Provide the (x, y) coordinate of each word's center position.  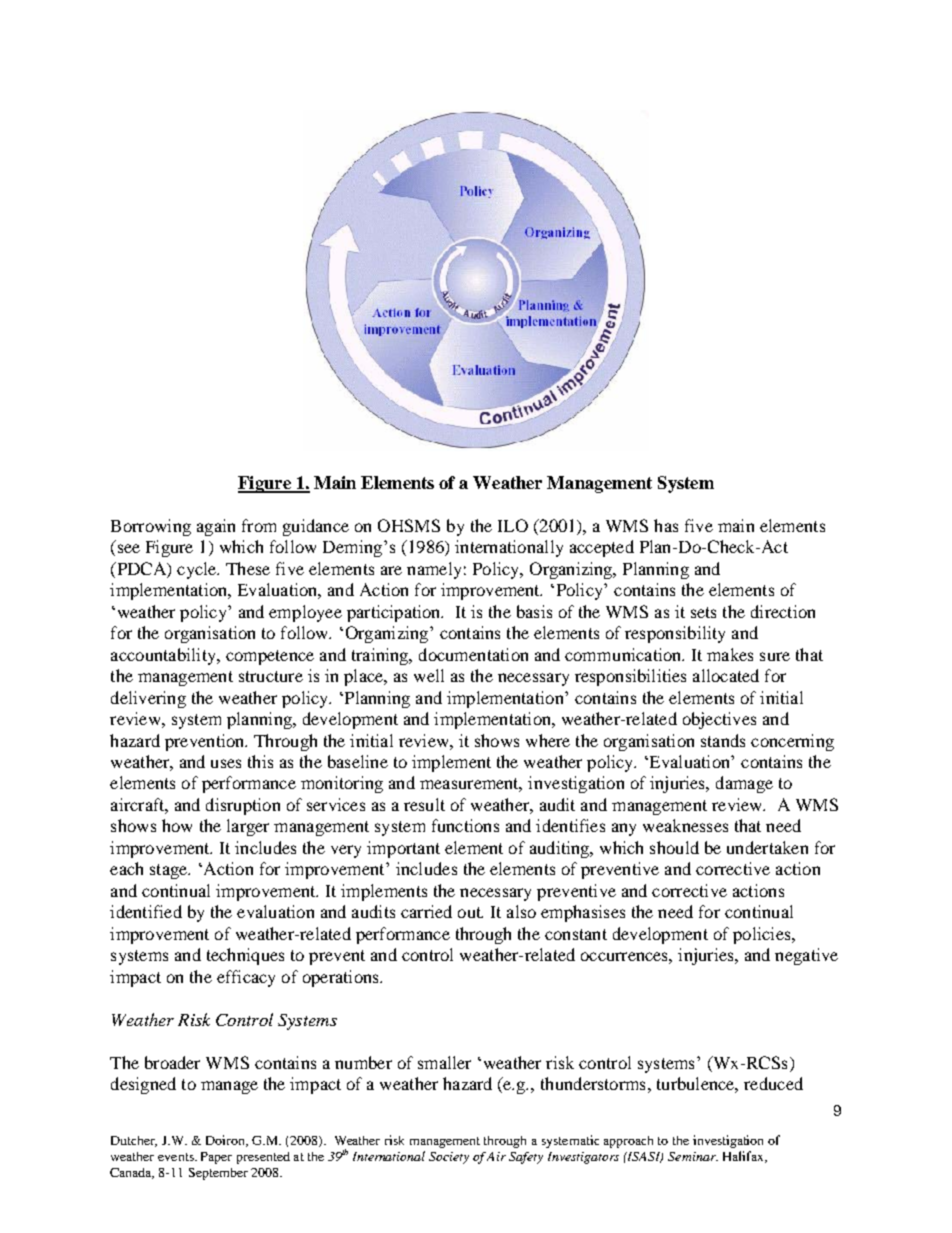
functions (465, 825)
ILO (513, 525)
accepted (602, 548)
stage (170, 871)
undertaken (767, 847)
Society (449, 1158)
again (216, 527)
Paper (216, 1158)
